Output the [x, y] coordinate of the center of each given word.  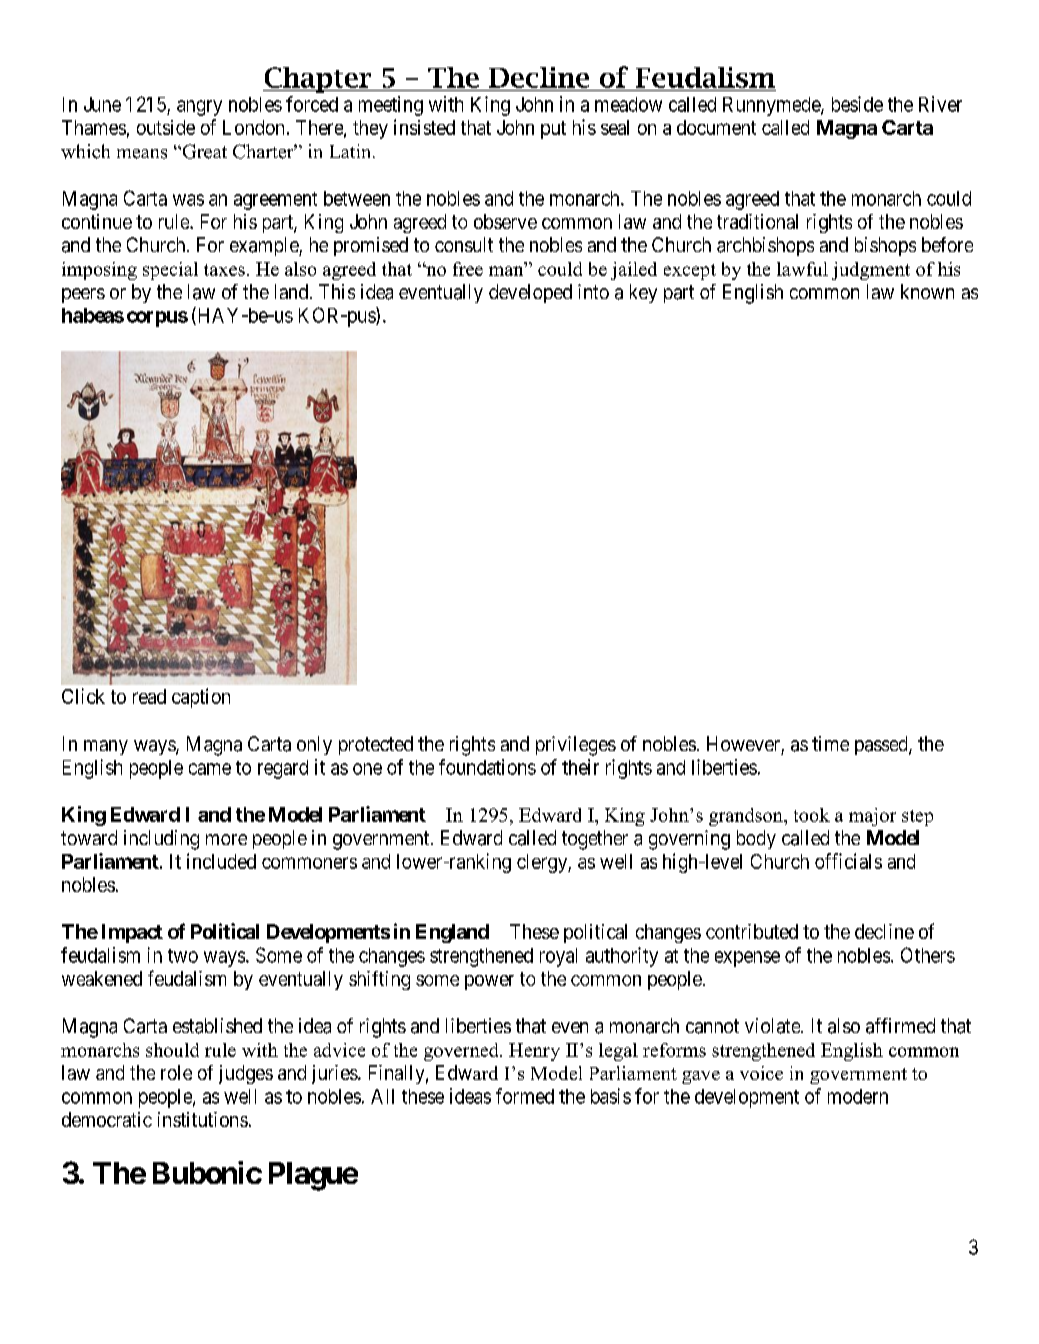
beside [857, 104]
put [553, 130]
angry [199, 108]
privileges [576, 746]
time [830, 743]
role [176, 1072]
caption [201, 698]
